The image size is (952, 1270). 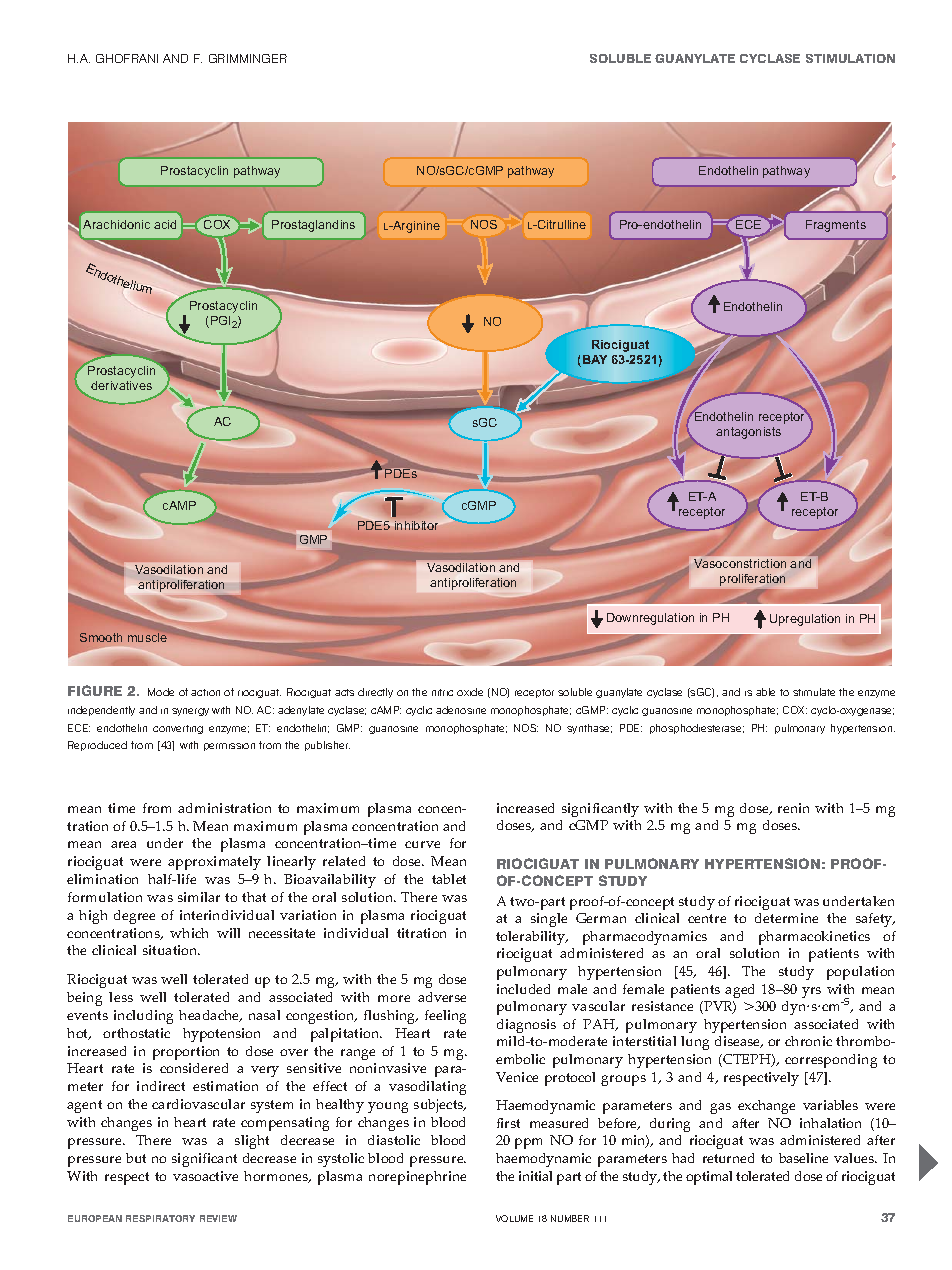 I want to click on curve, so click(x=422, y=844).
